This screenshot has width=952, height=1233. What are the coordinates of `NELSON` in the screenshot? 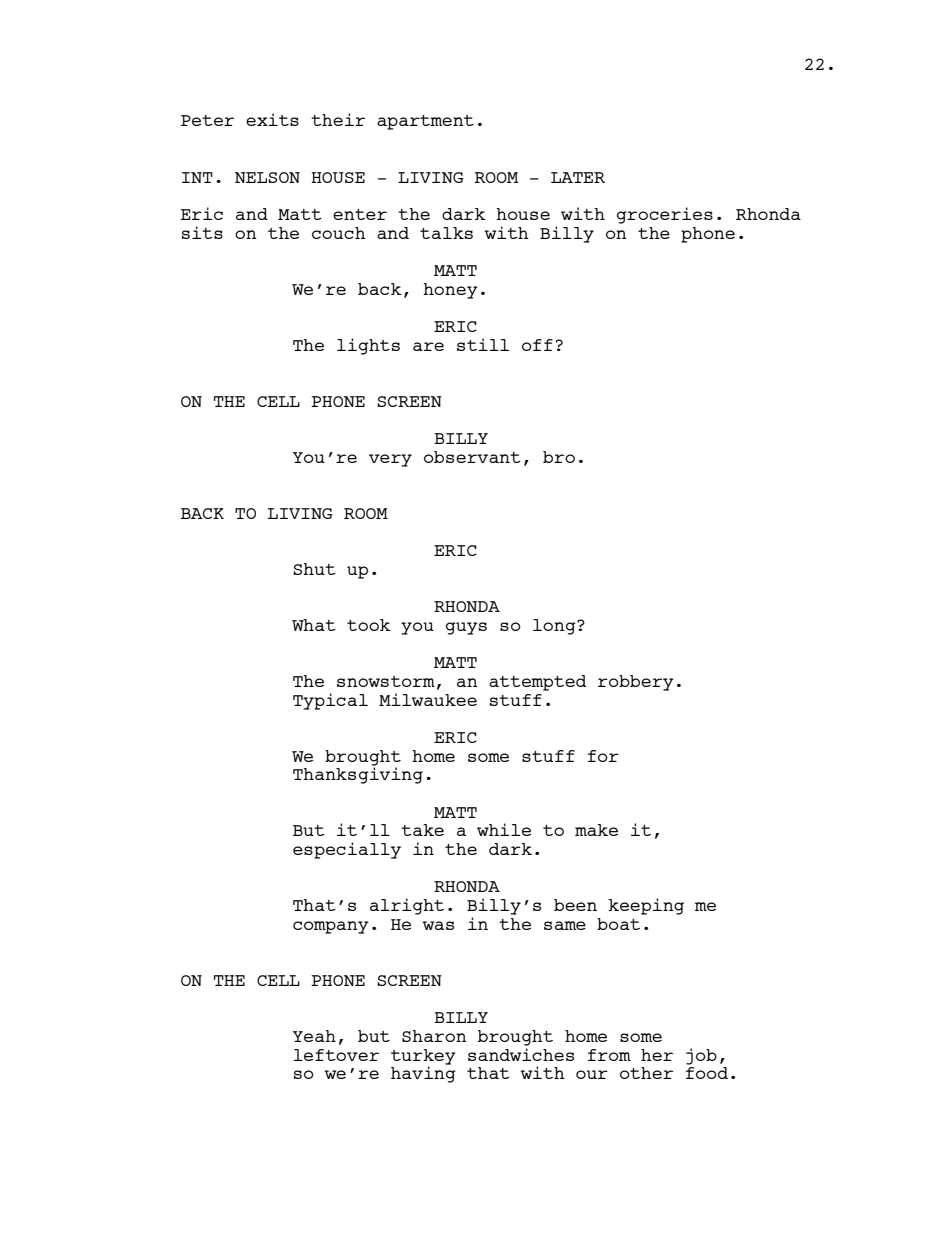 It's located at (267, 177).
